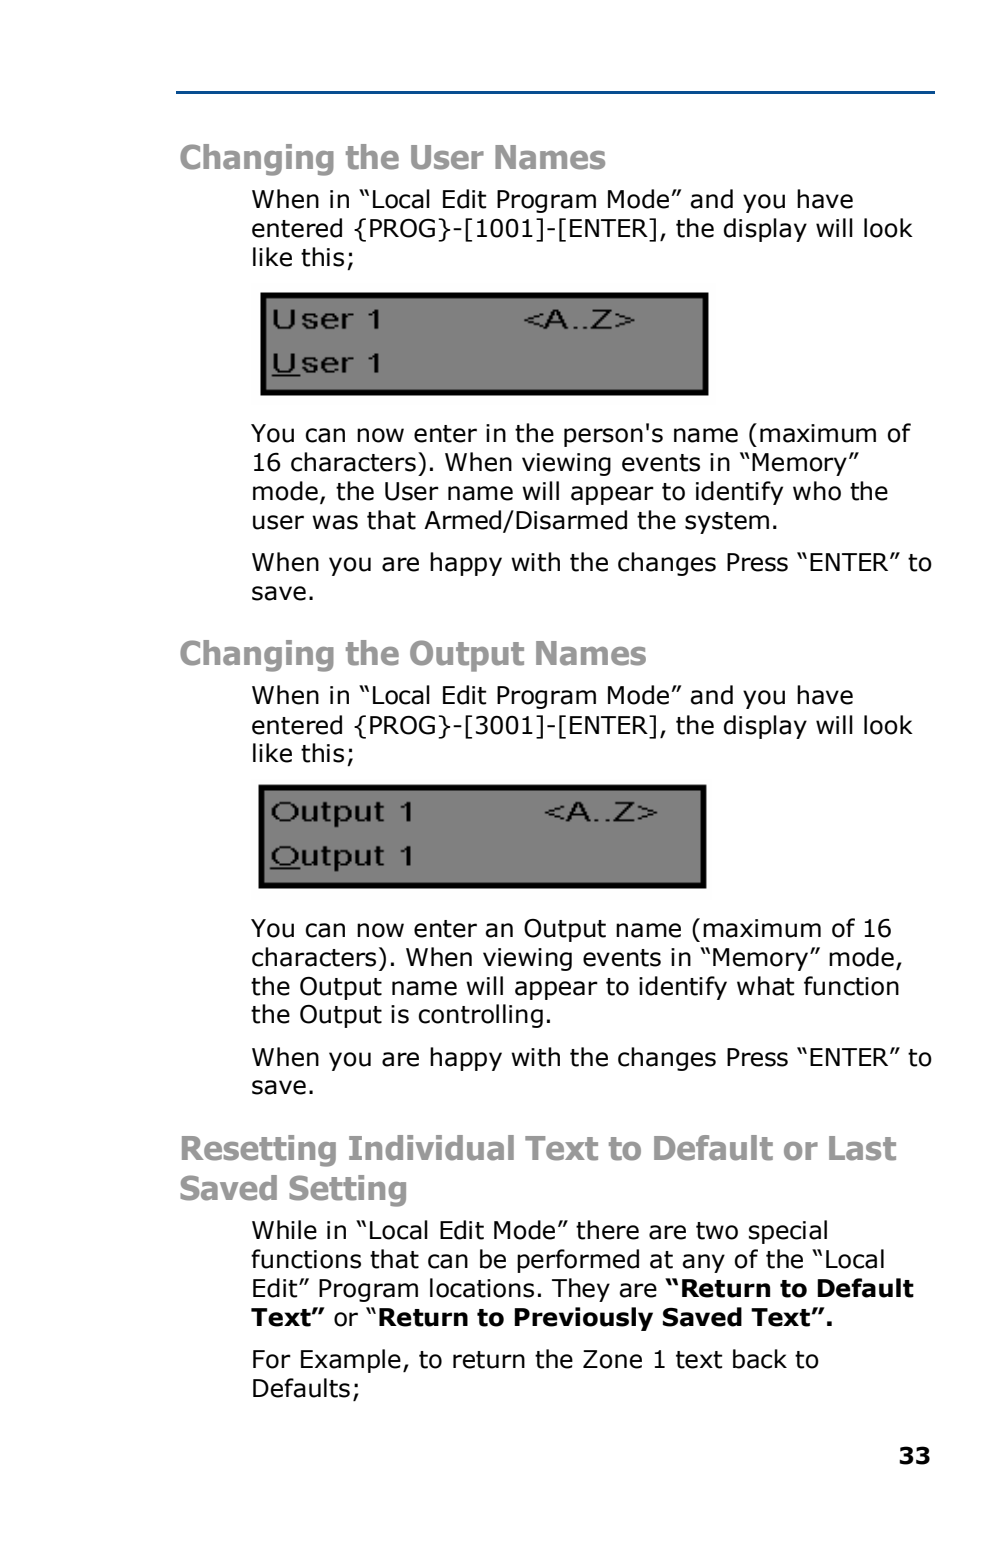 The image size is (1001, 1546). What do you see at coordinates (480, 1016) in the page?
I see `controlling` at bounding box center [480, 1016].
